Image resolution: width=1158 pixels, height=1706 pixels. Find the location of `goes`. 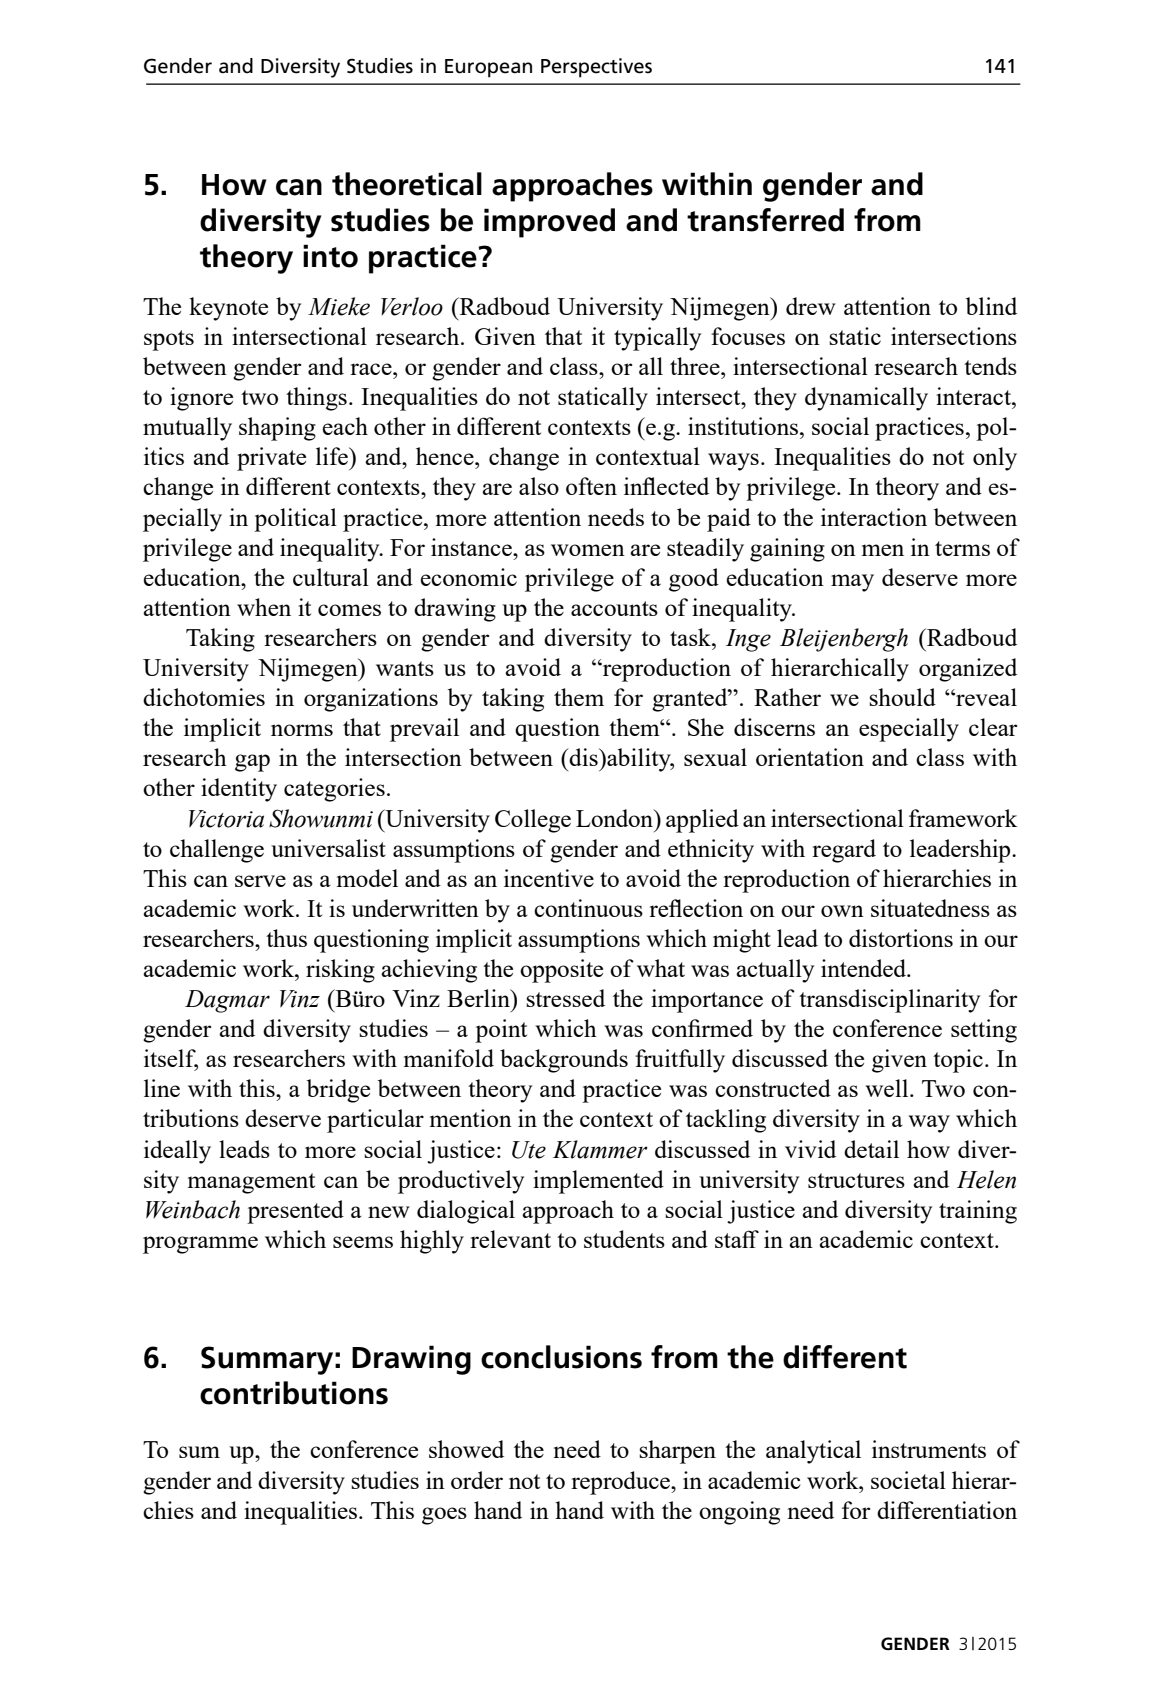

goes is located at coordinates (444, 1516).
